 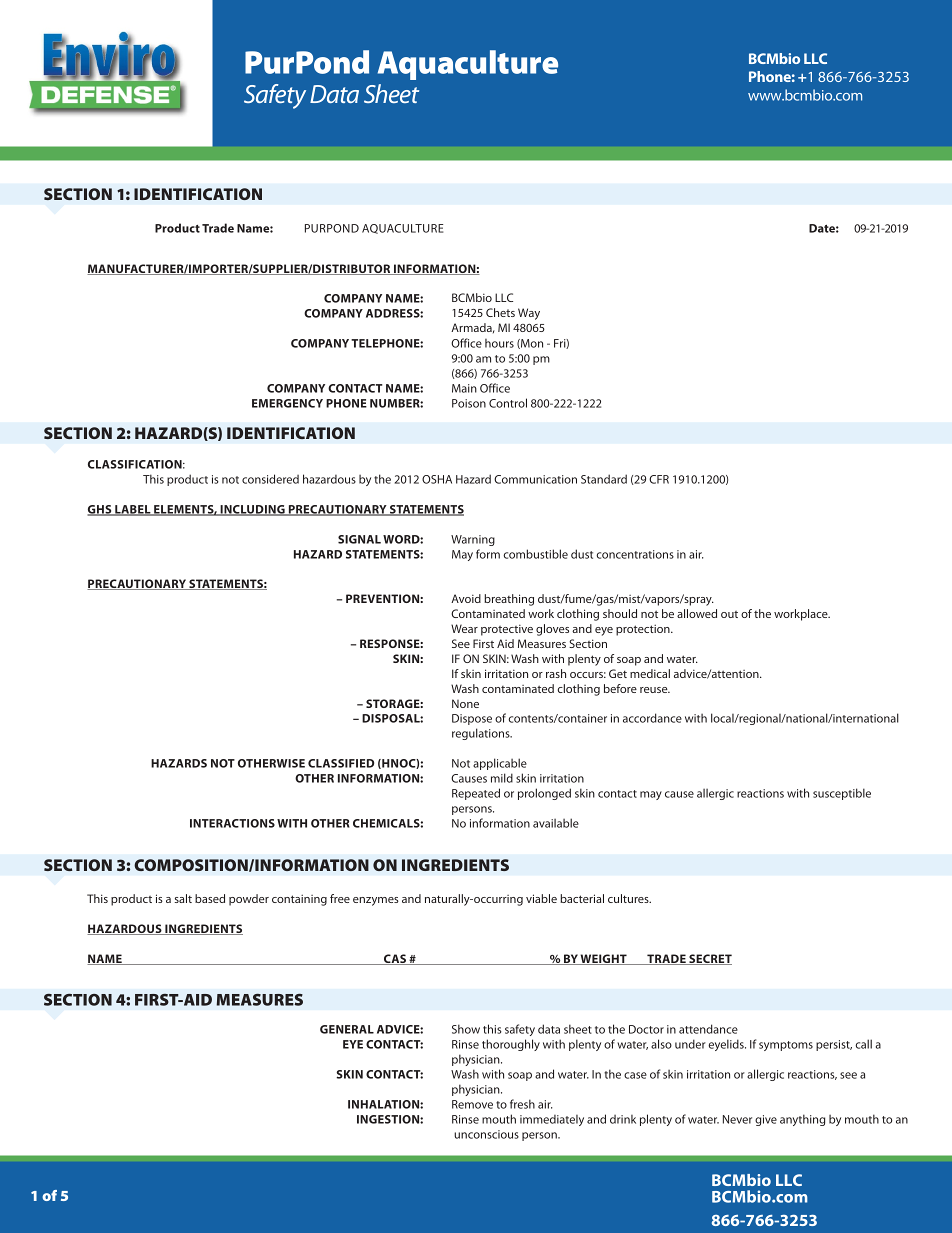 What do you see at coordinates (472, 719) in the document?
I see `Dispose` at bounding box center [472, 719].
